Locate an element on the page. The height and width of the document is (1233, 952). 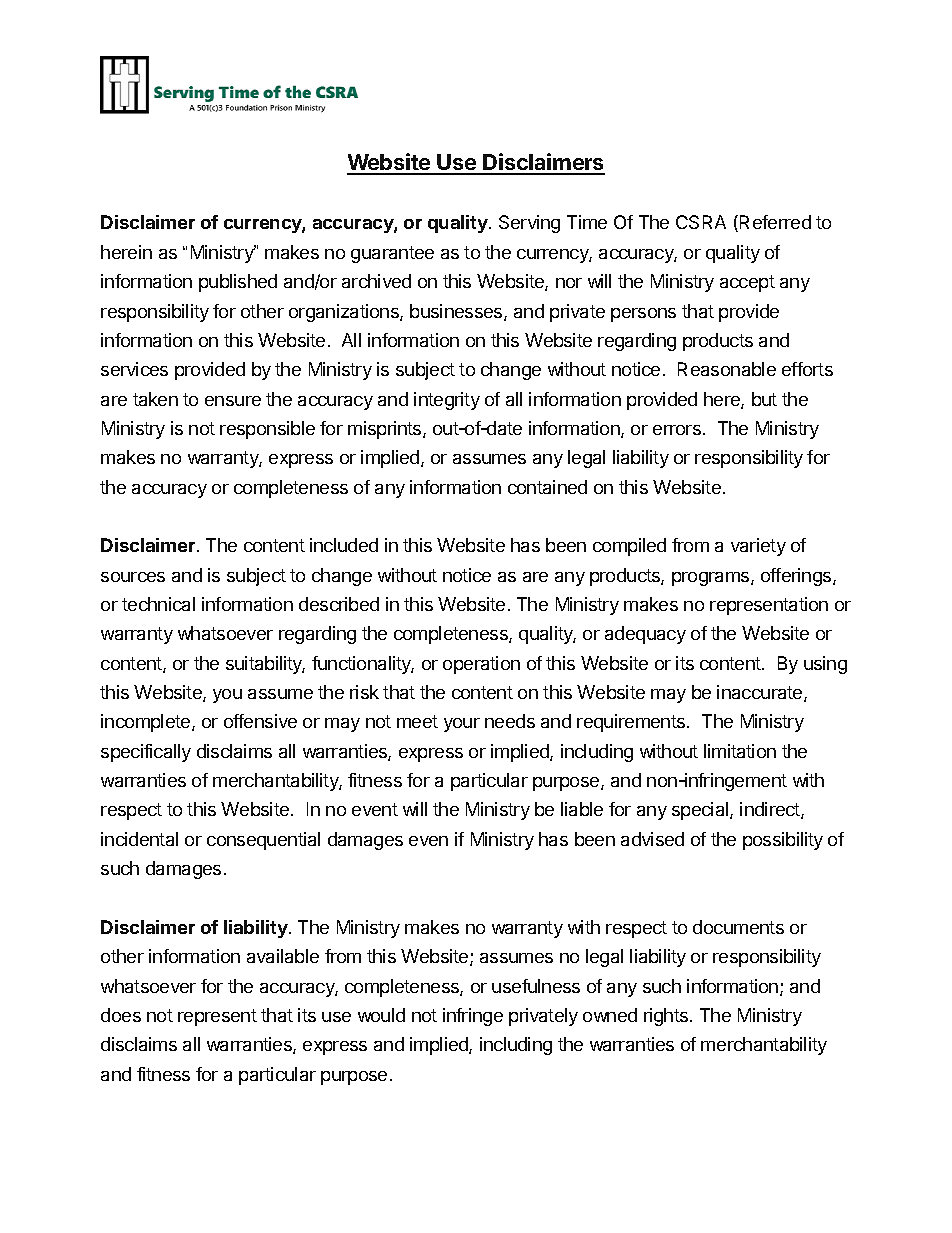
usefulness is located at coordinates (536, 986).
